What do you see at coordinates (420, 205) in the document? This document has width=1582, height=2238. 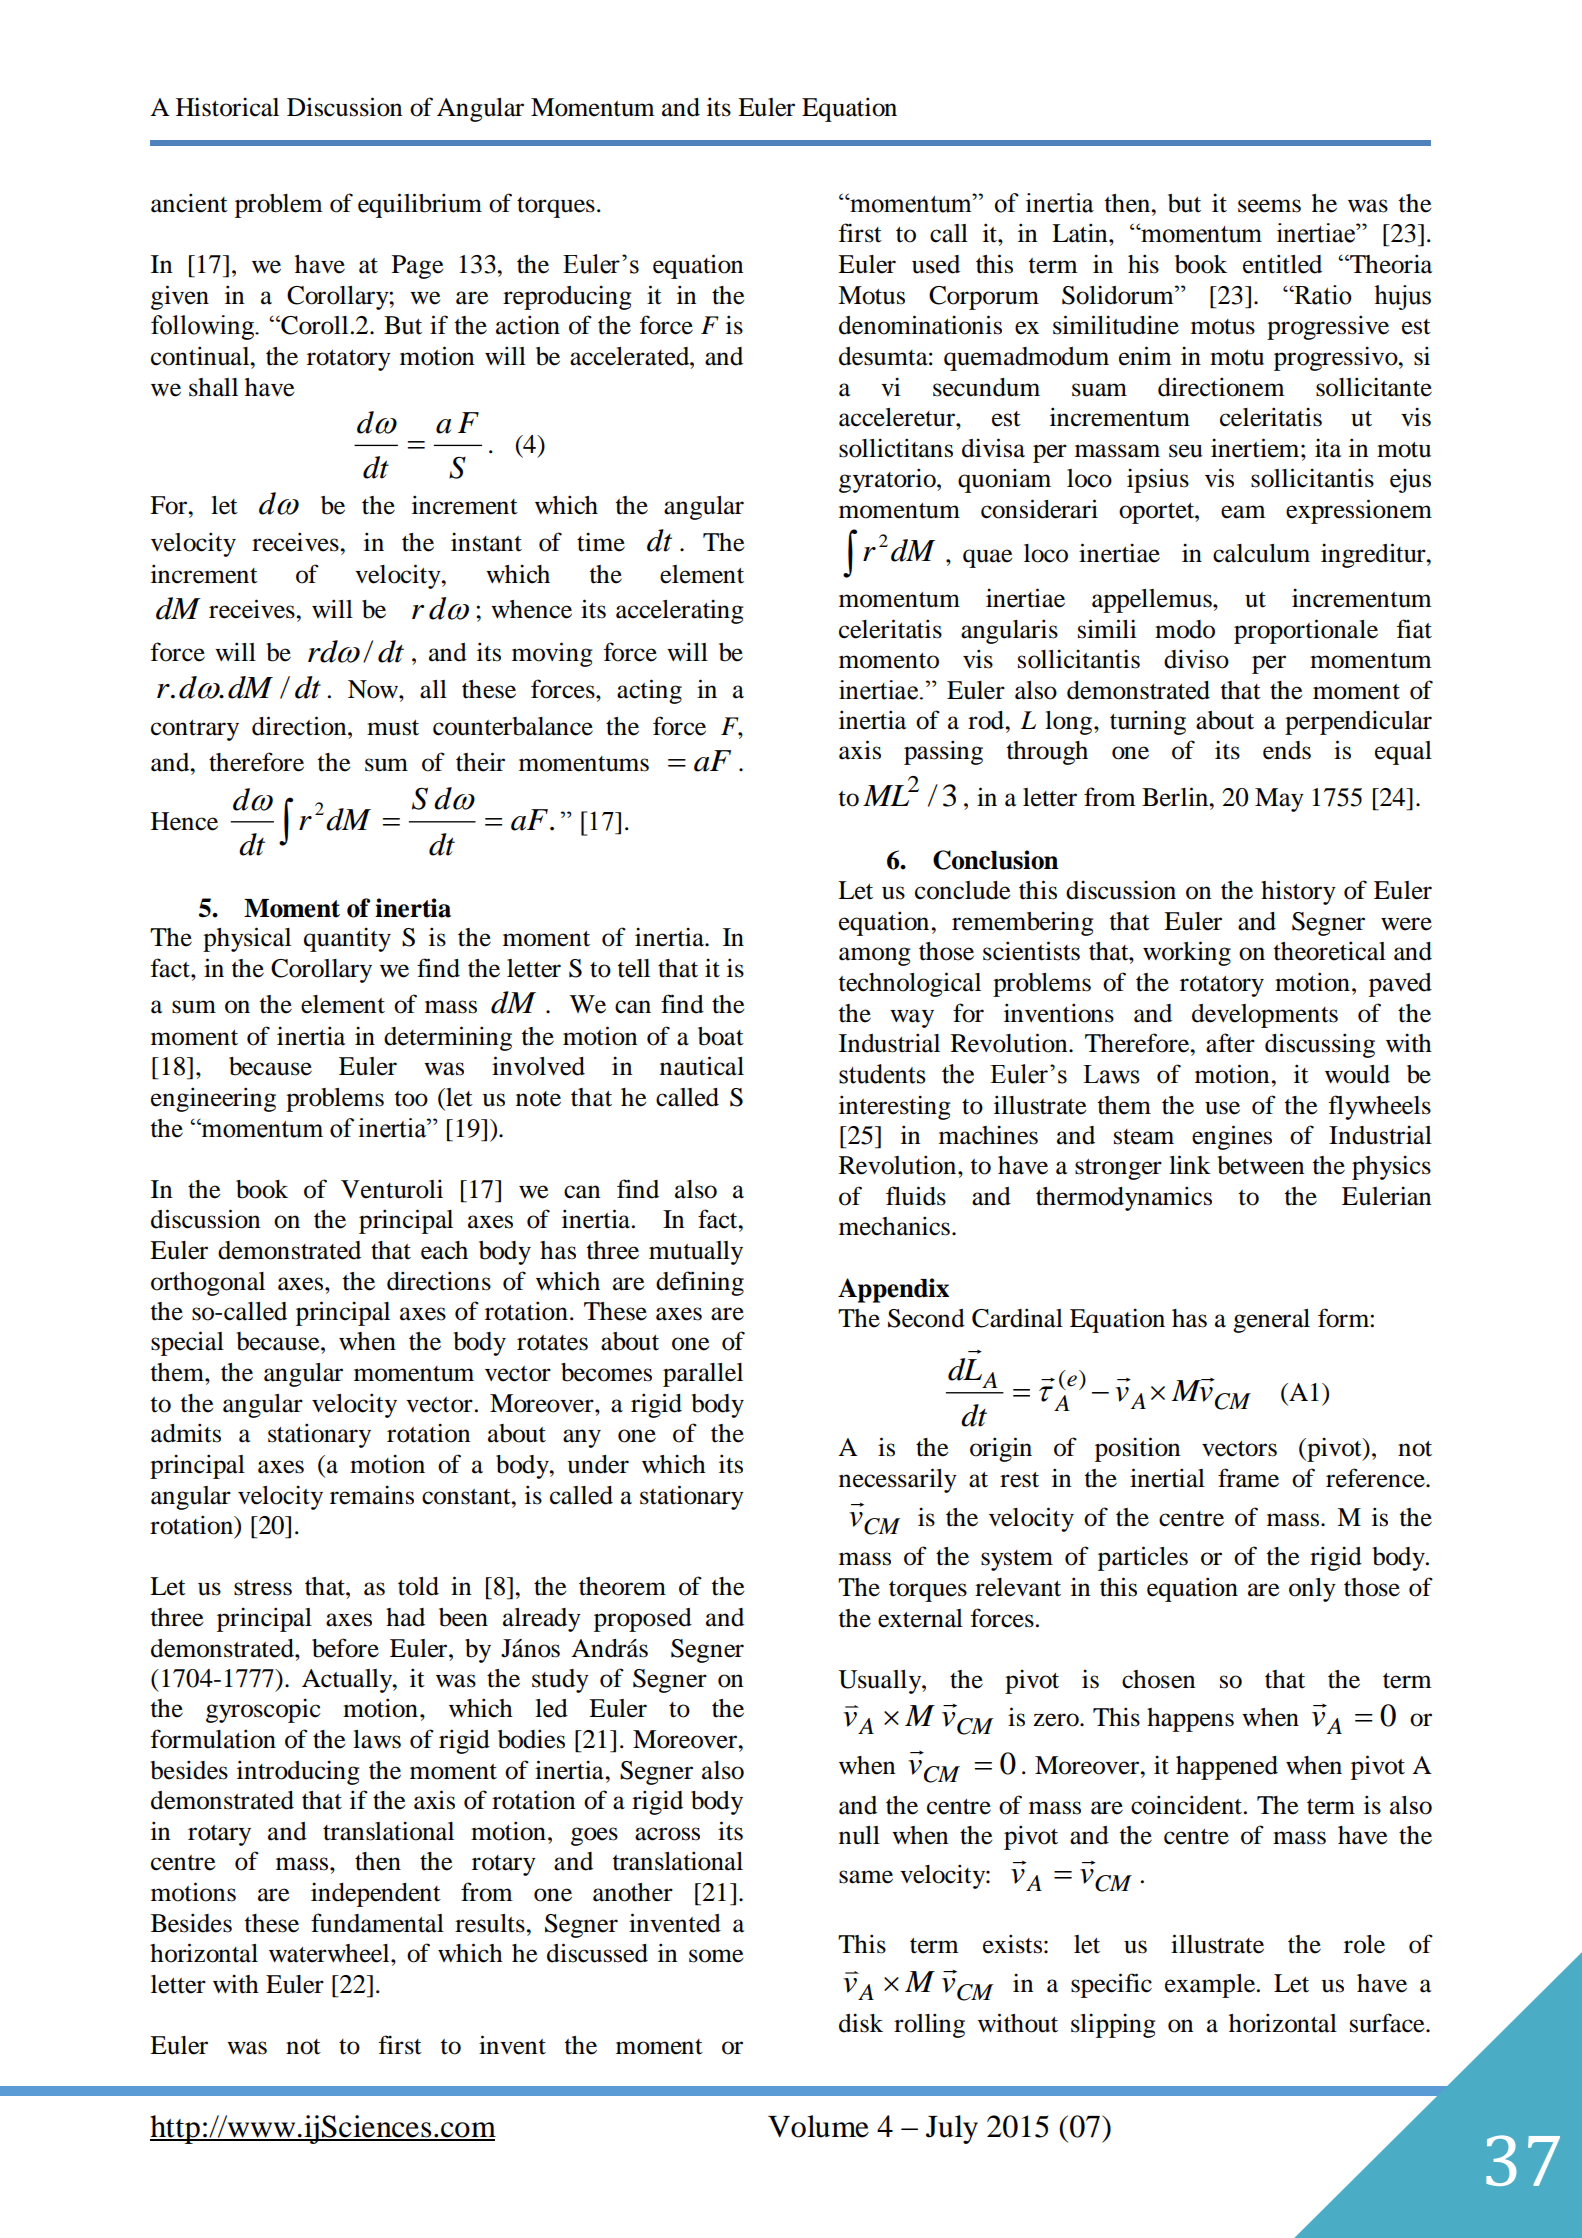 I see `equilibrium` at bounding box center [420, 205].
